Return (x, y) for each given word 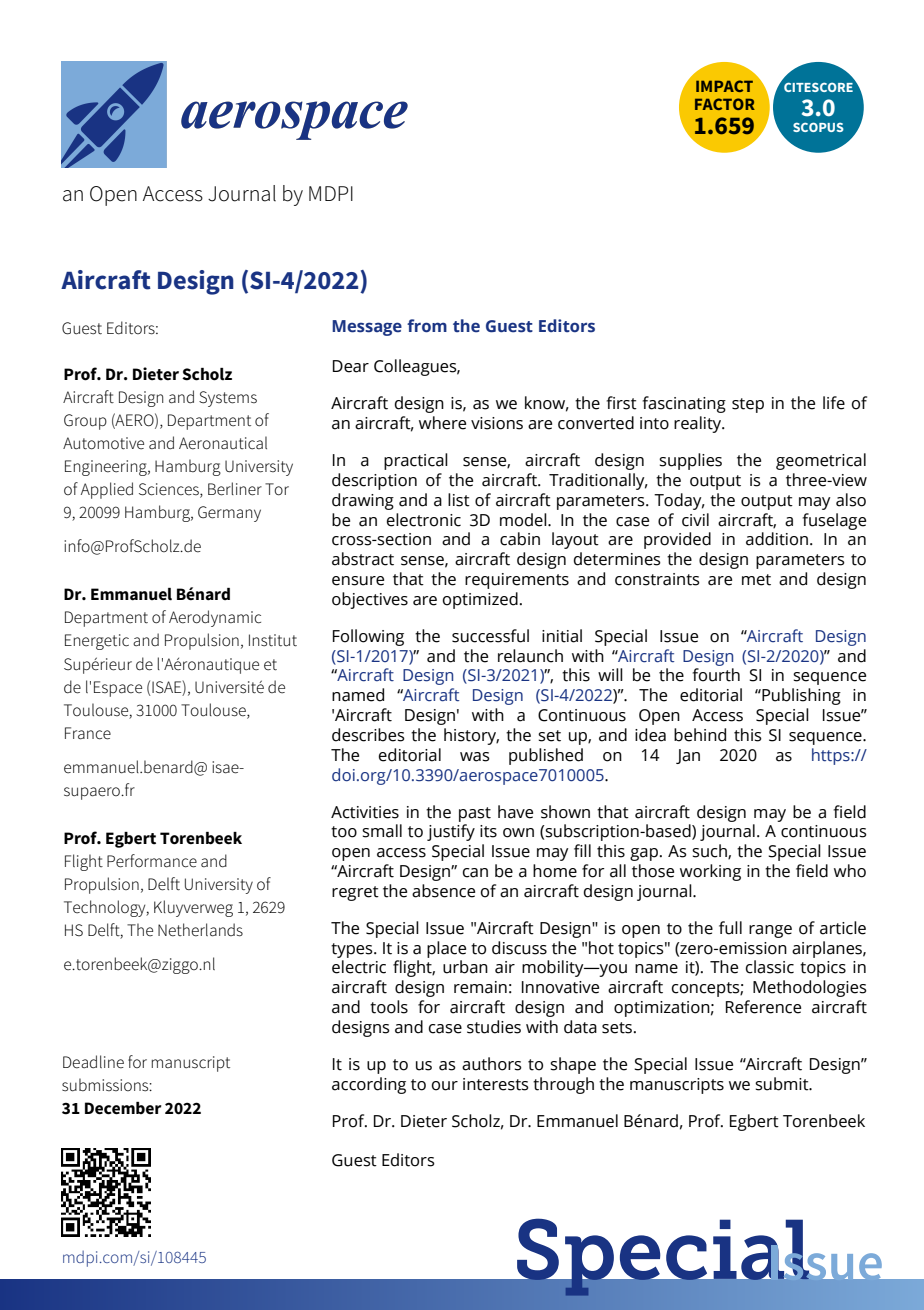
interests (496, 1084)
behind (700, 735)
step (748, 405)
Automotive (103, 443)
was (475, 757)
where (442, 423)
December (123, 1108)
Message (367, 328)
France (88, 733)
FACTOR (725, 104)
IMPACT (724, 86)
